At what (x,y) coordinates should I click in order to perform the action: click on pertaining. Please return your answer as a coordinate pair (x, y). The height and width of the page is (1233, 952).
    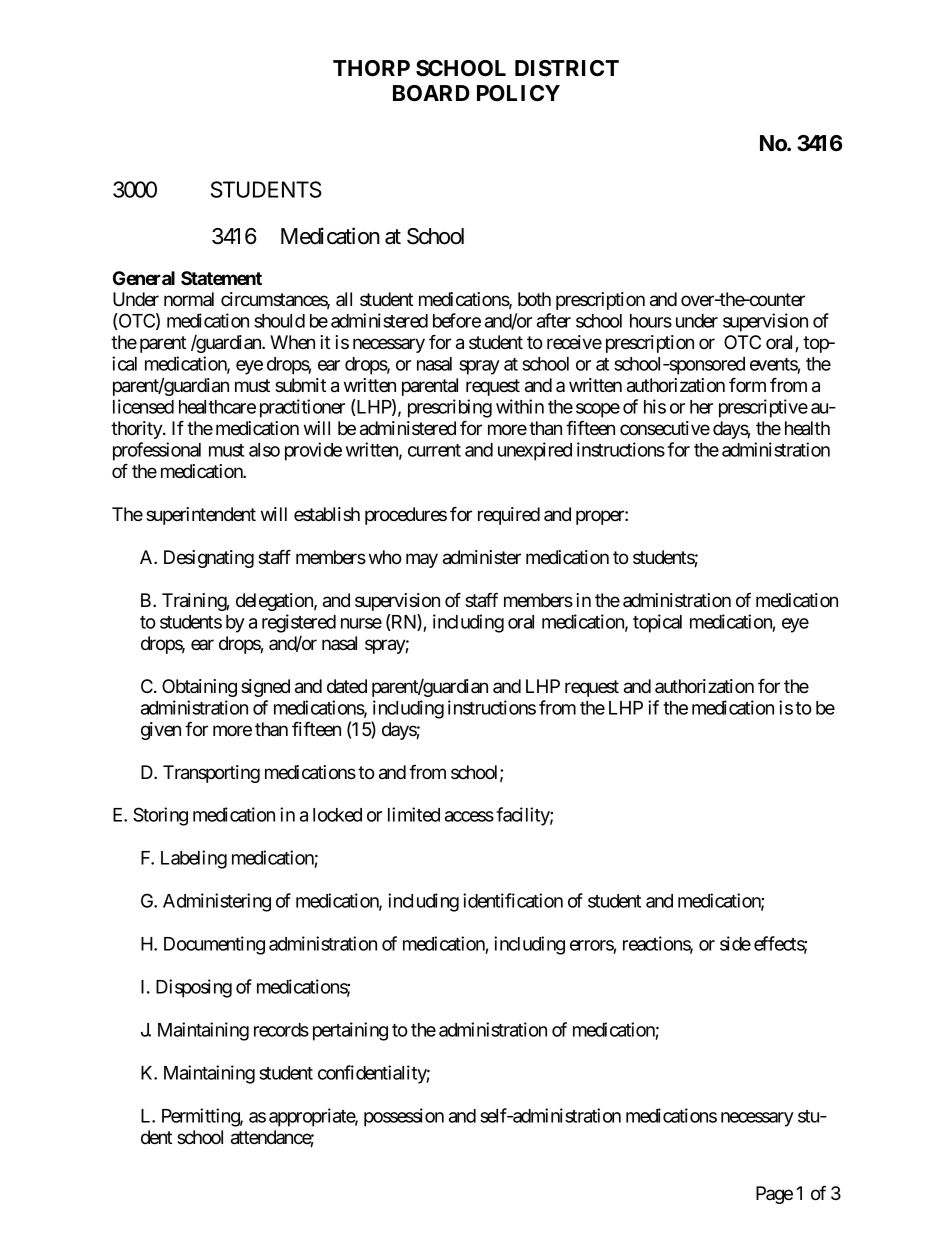
    Looking at the image, I should click on (350, 1031).
